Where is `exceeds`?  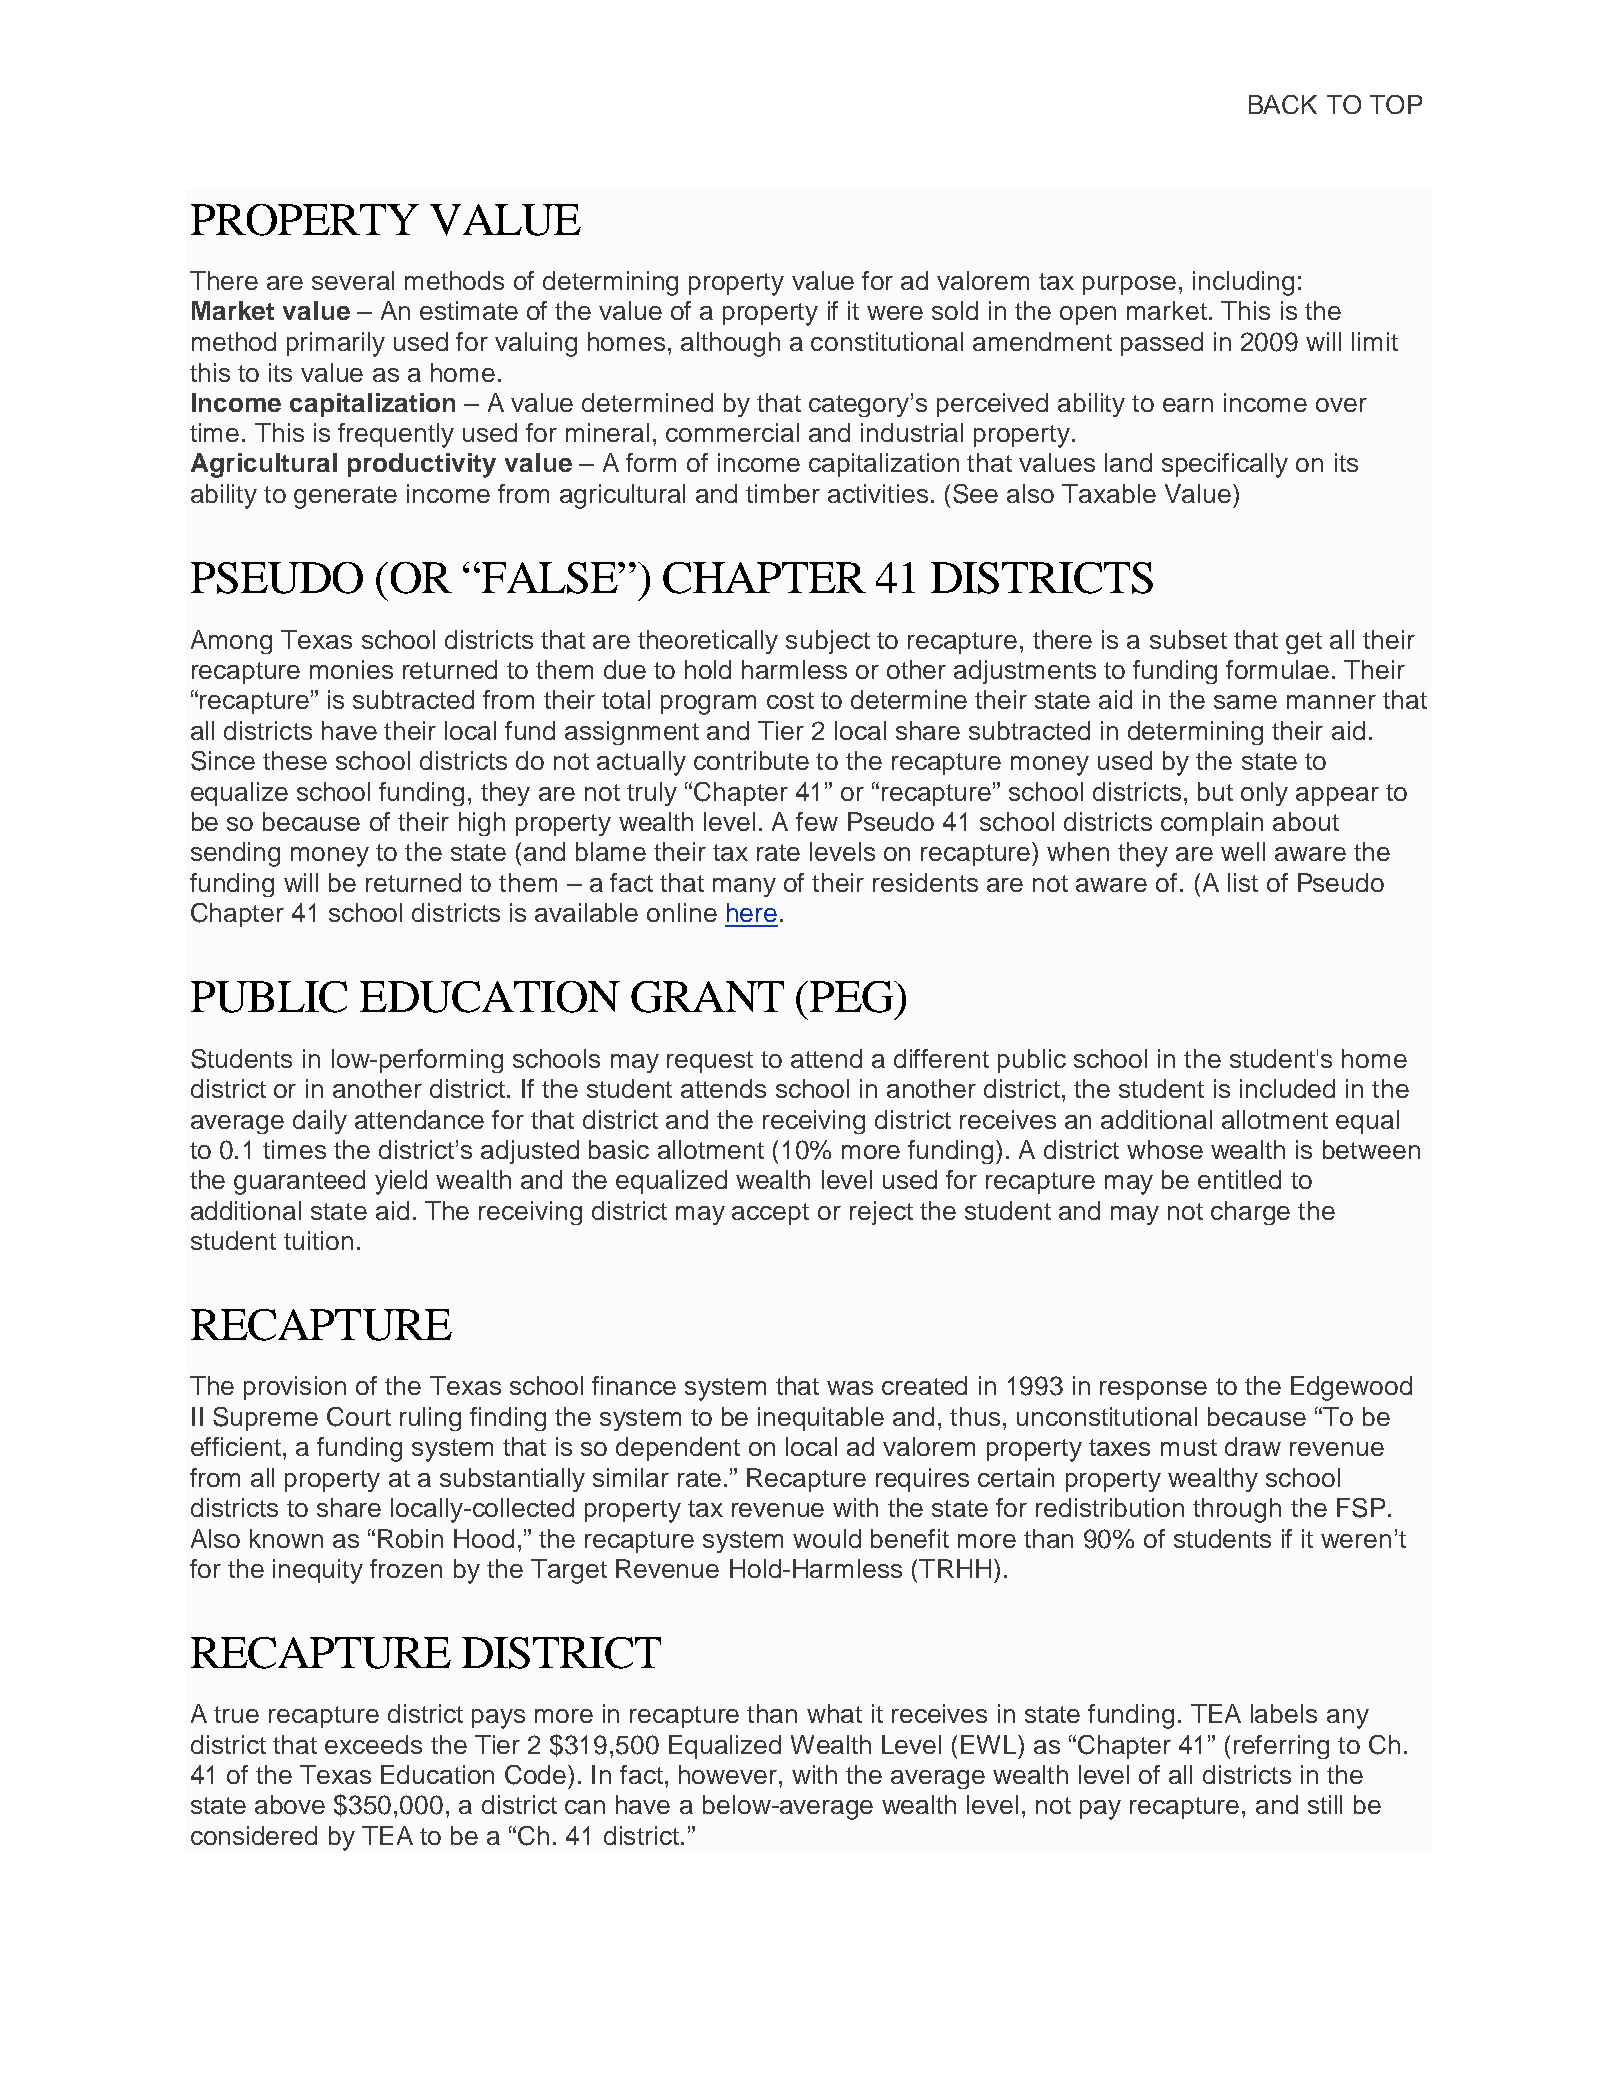
exceeds is located at coordinates (373, 1744).
